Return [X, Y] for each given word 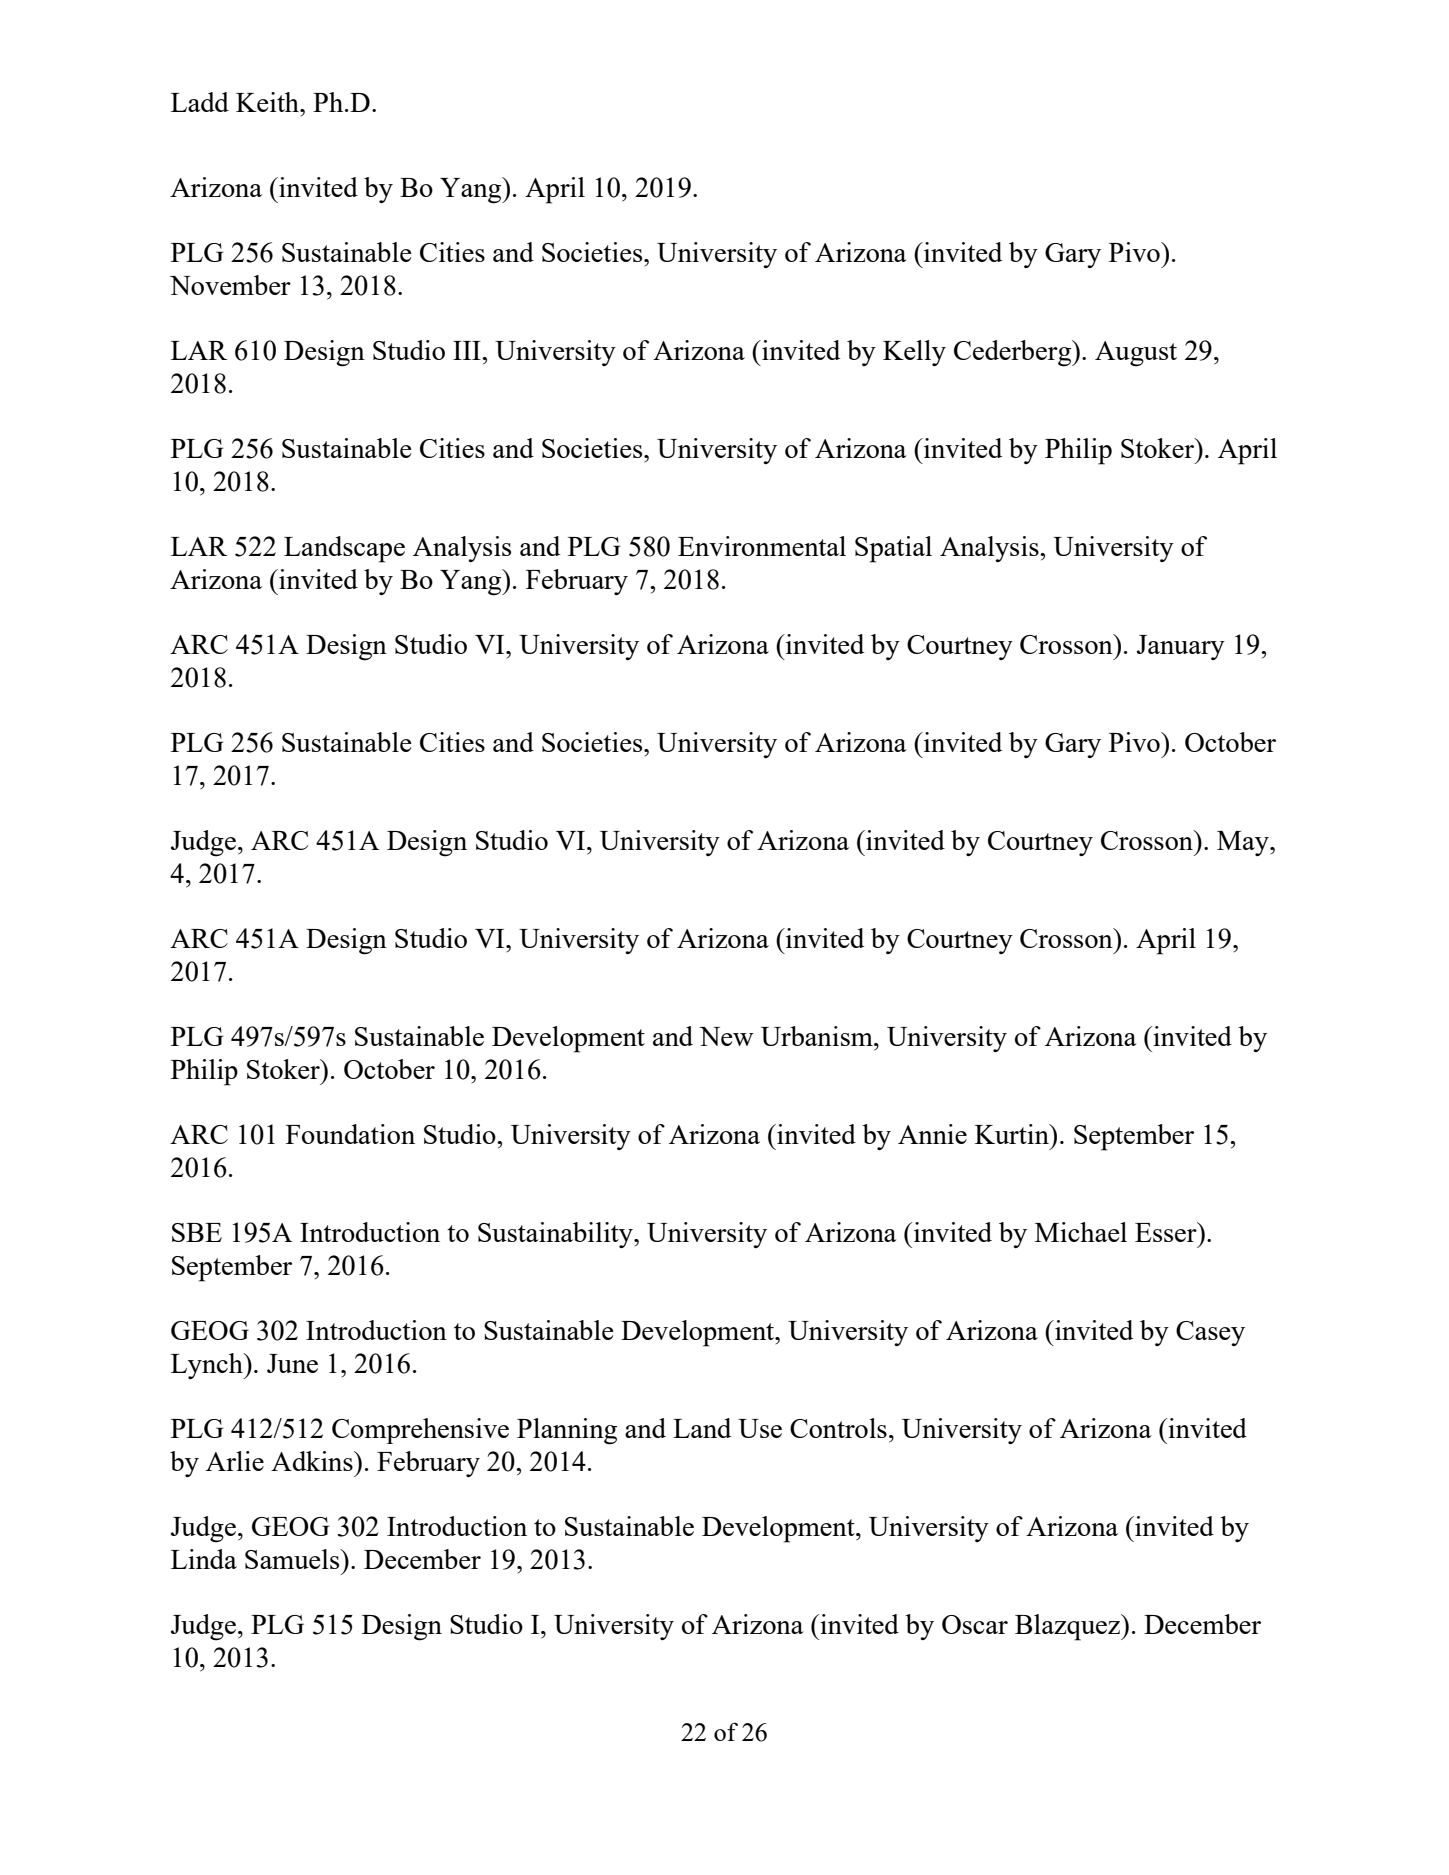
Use [760, 1428]
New [726, 1036]
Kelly [914, 353]
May [1244, 843]
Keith [268, 102]
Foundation [350, 1134]
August [1136, 354]
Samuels [293, 1559]
